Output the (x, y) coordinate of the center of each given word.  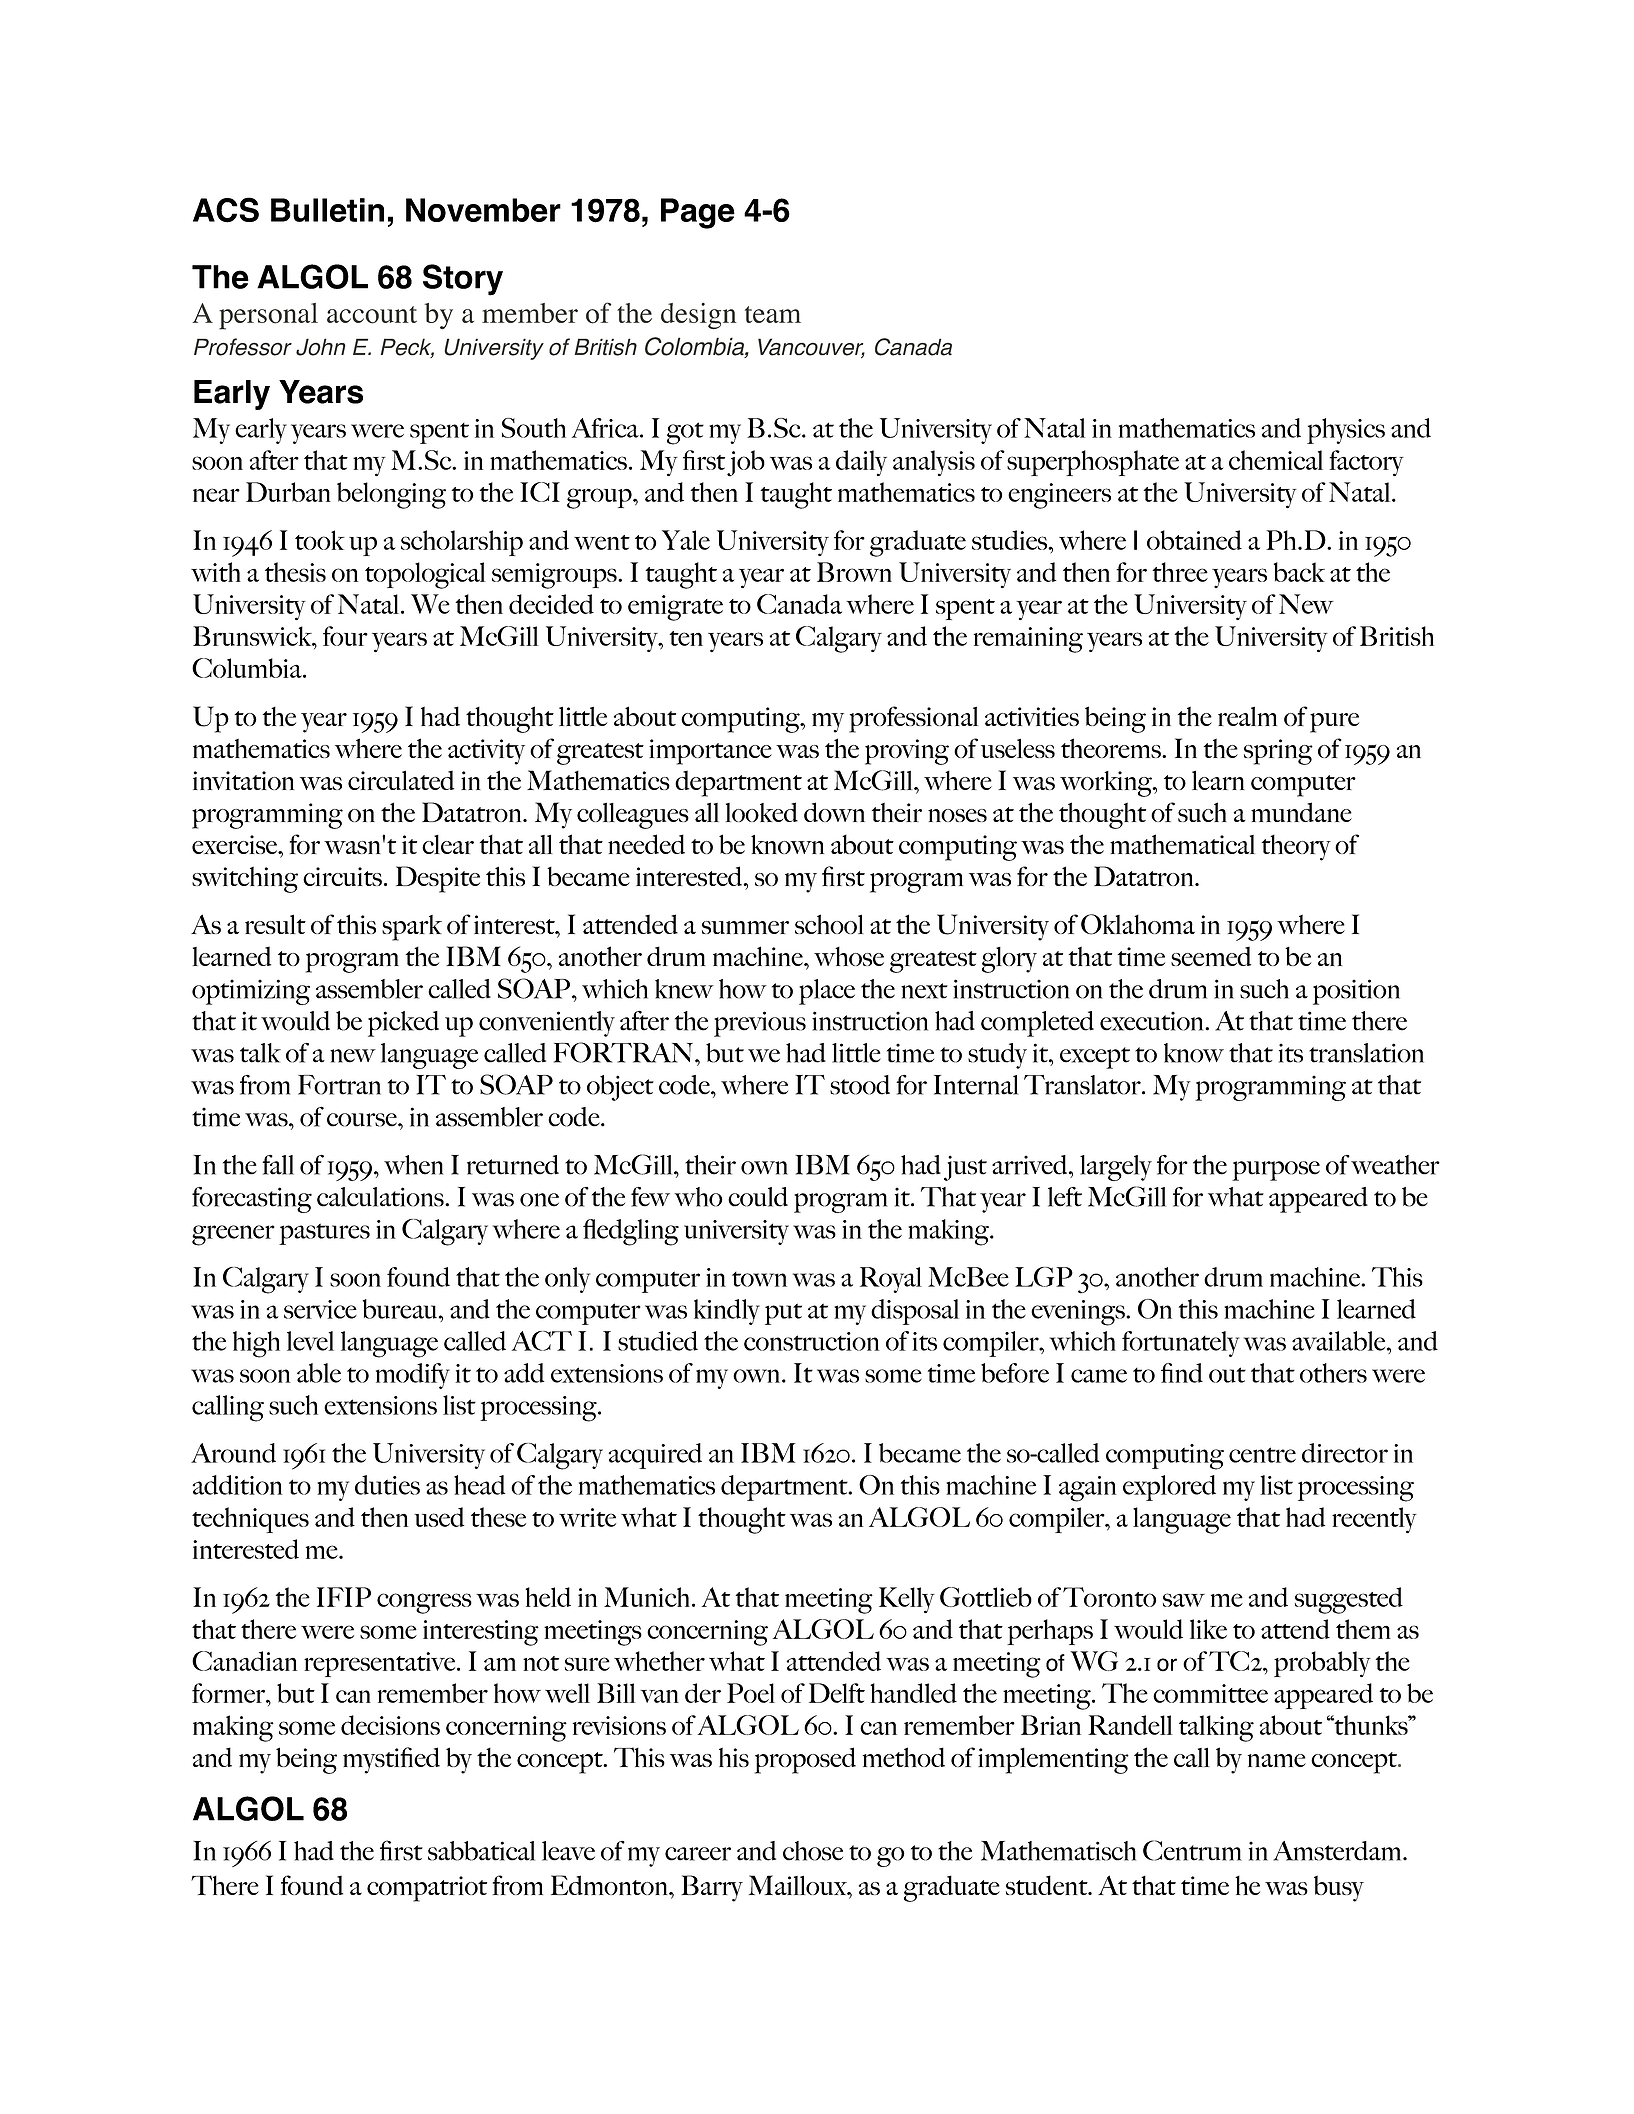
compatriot (427, 1889)
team (773, 314)
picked (403, 1024)
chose (813, 1851)
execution (1153, 1021)
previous (760, 1024)
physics (1346, 431)
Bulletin (327, 210)
